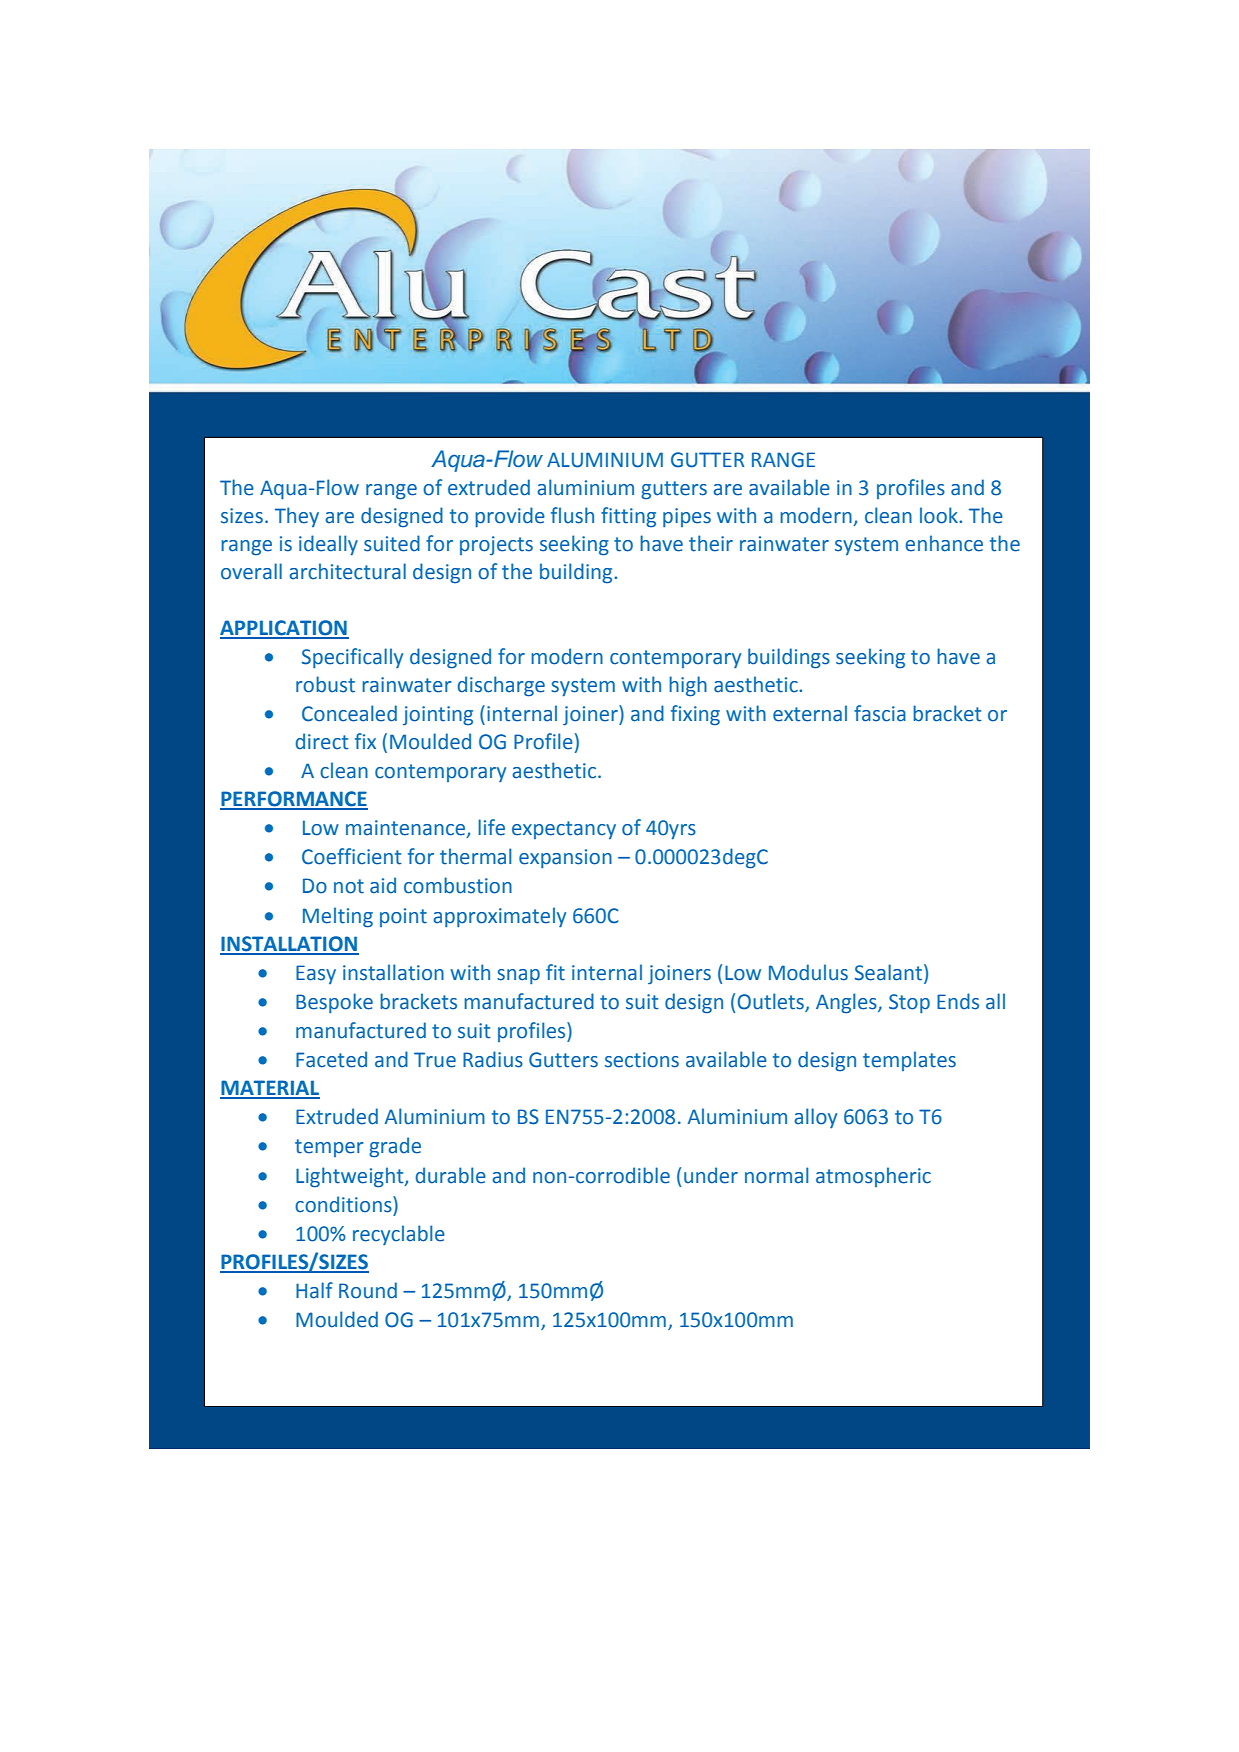 The height and width of the image is (1752, 1239). I want to click on under, so click(711, 1175).
